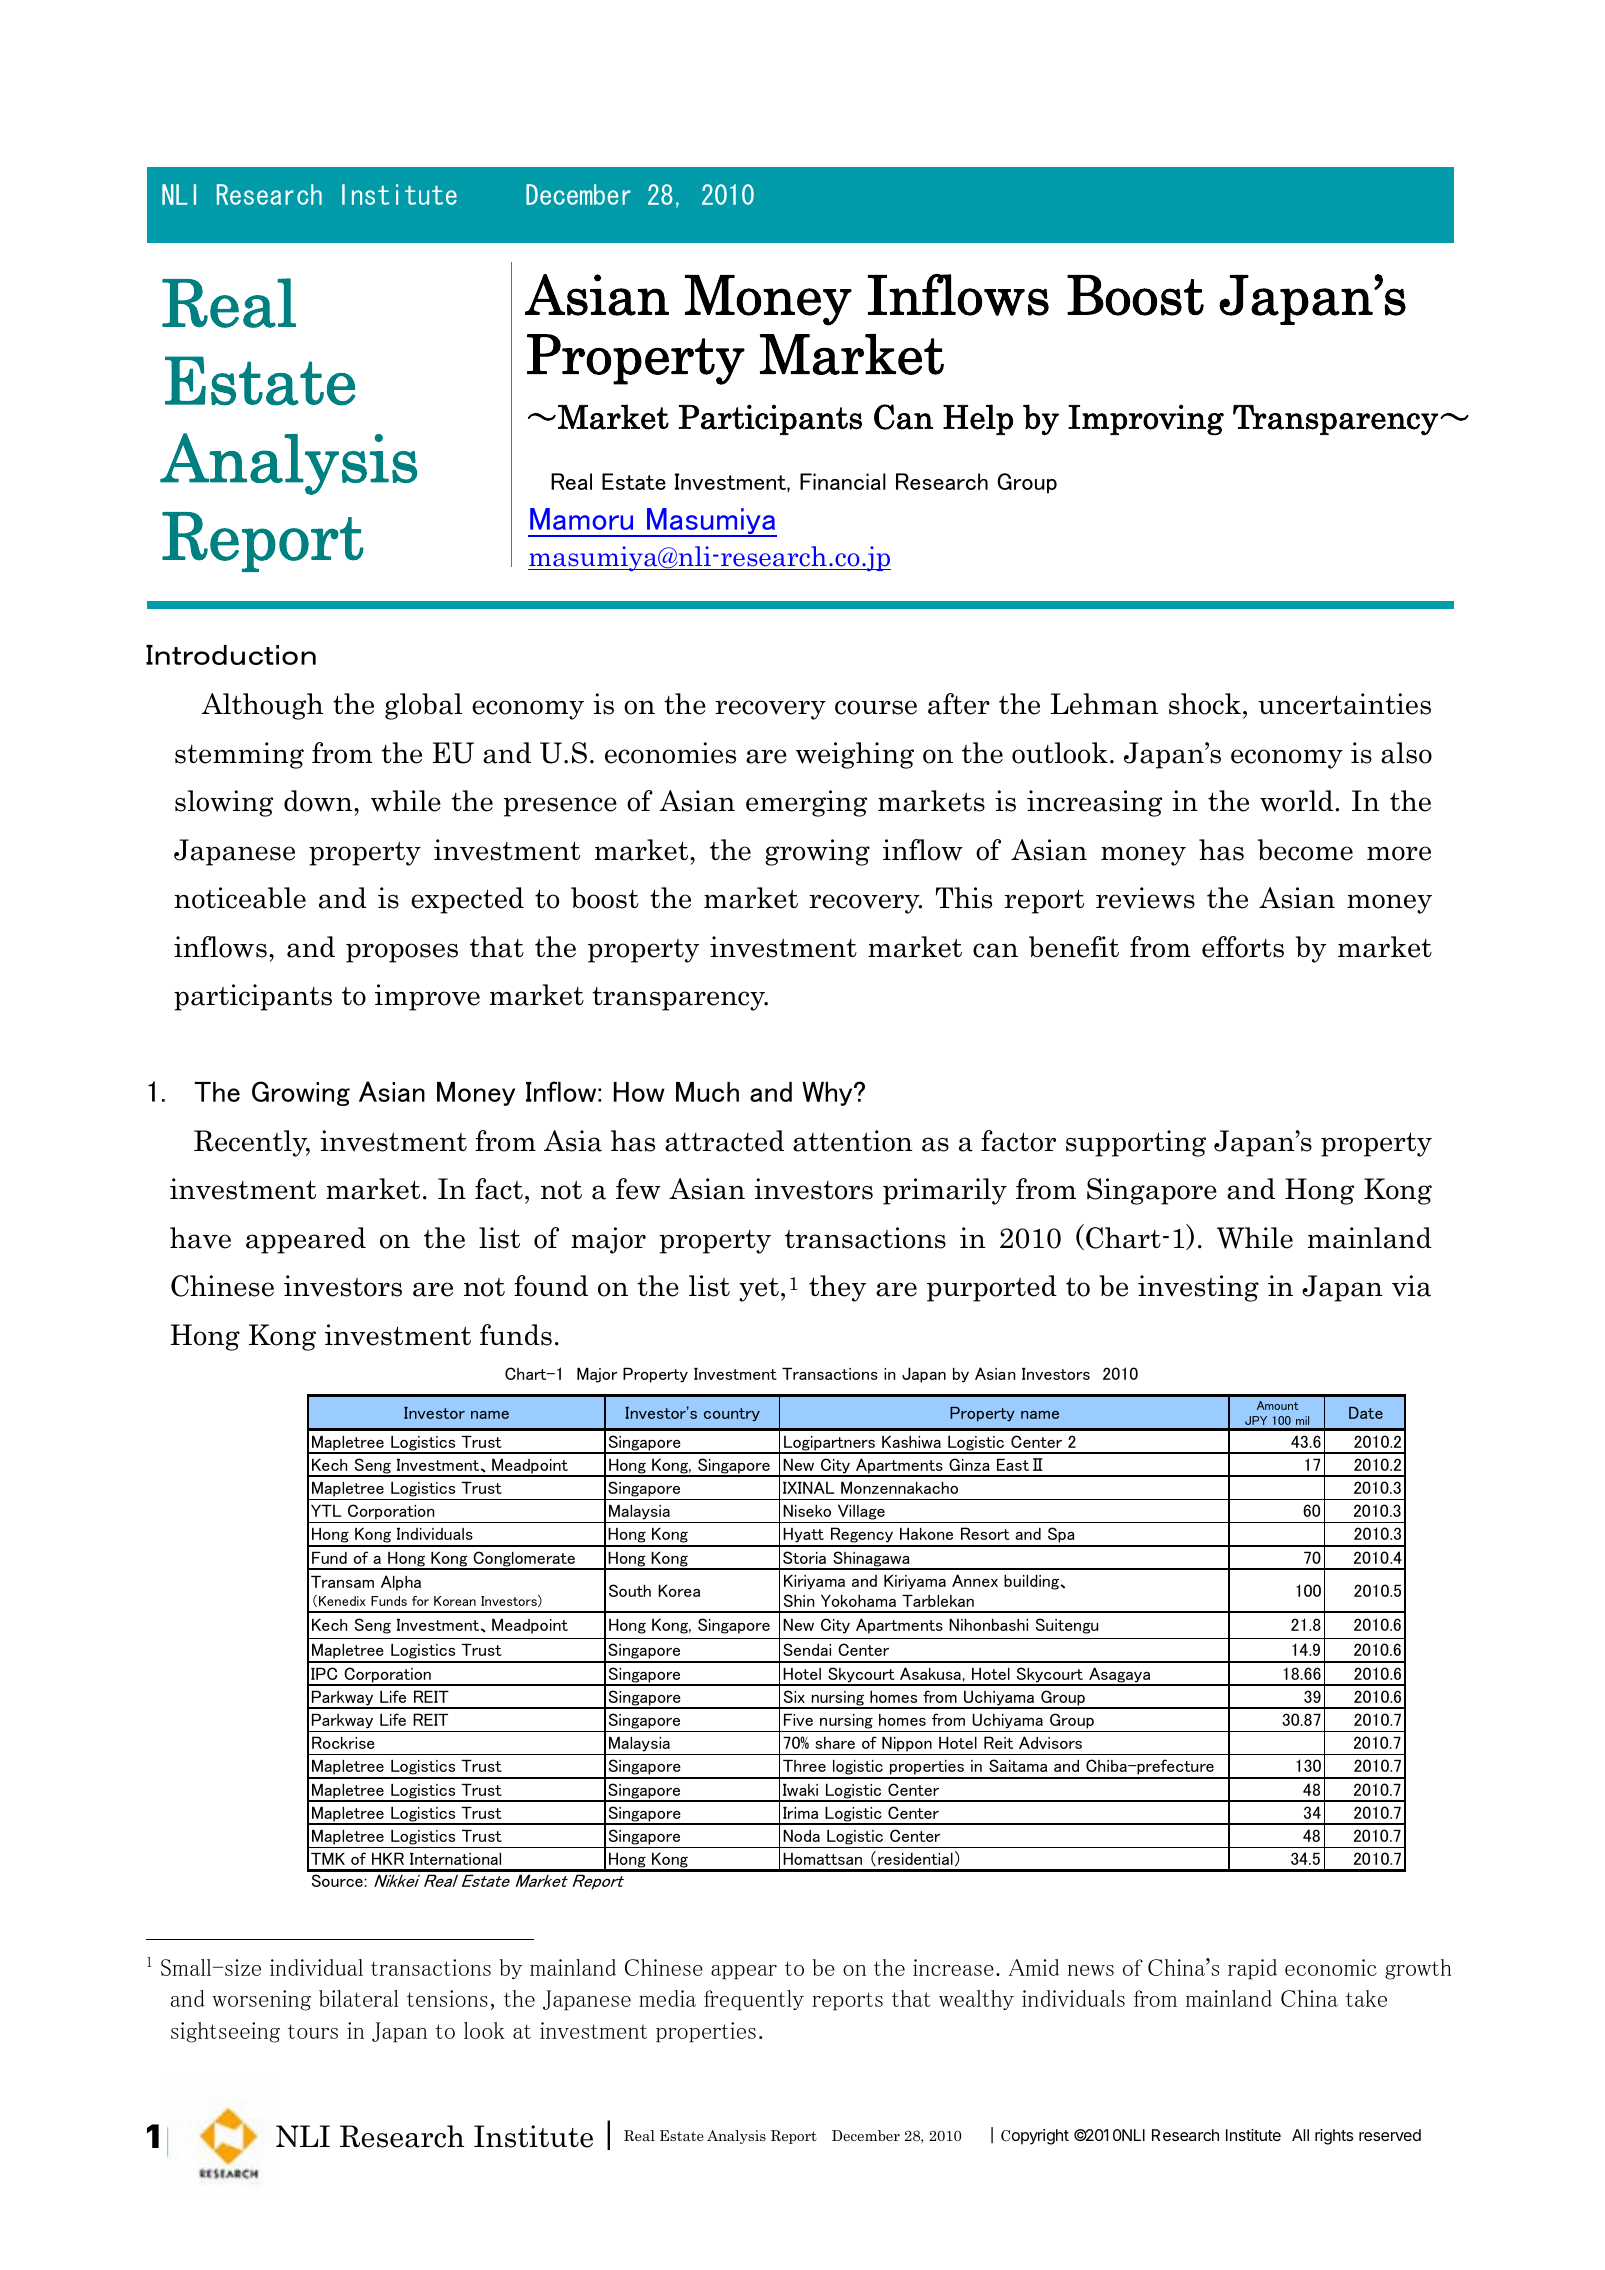 The image size is (1605, 2270). I want to click on tours, so click(313, 2031).
